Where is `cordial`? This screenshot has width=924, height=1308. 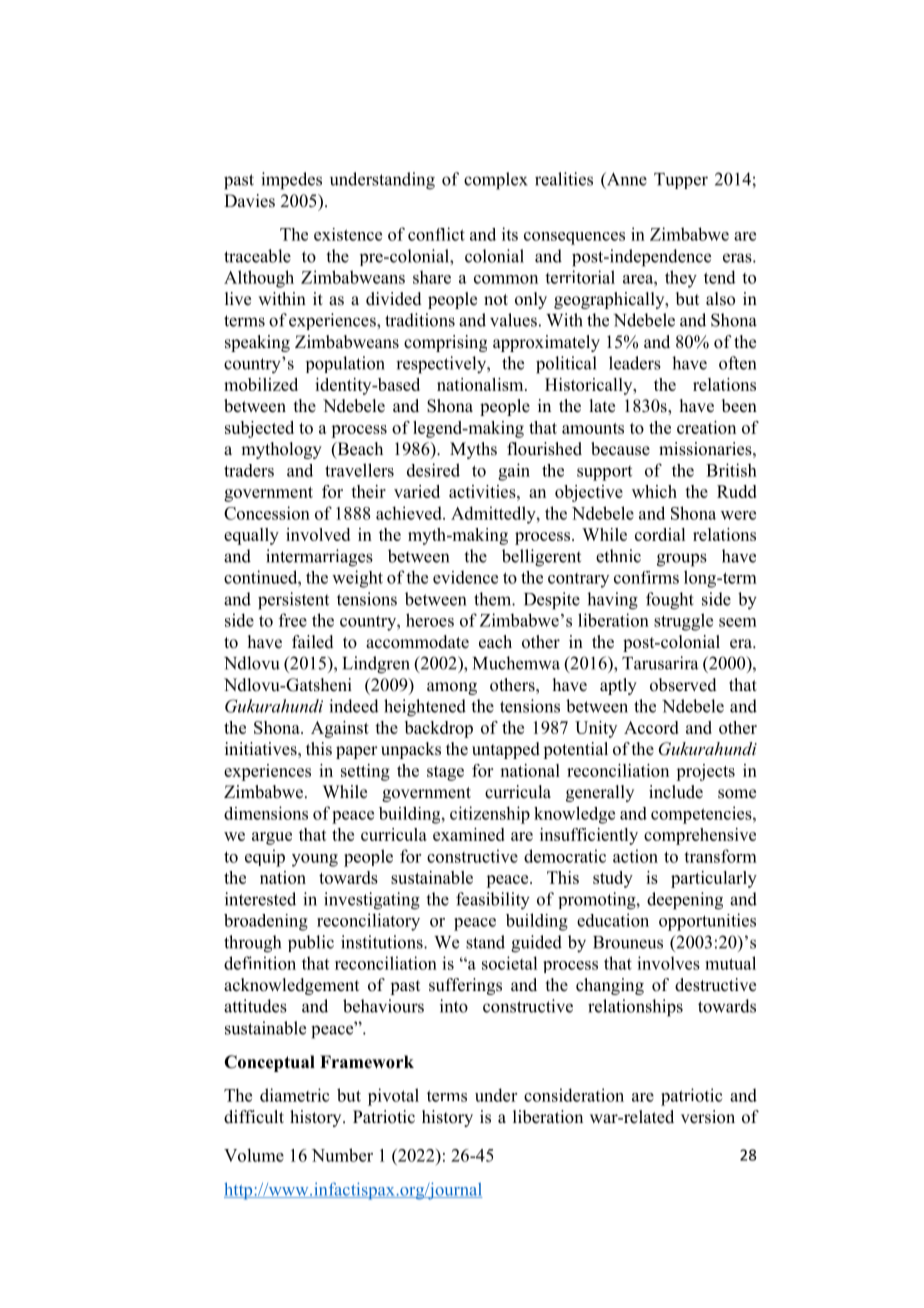 cordial is located at coordinates (660, 534).
